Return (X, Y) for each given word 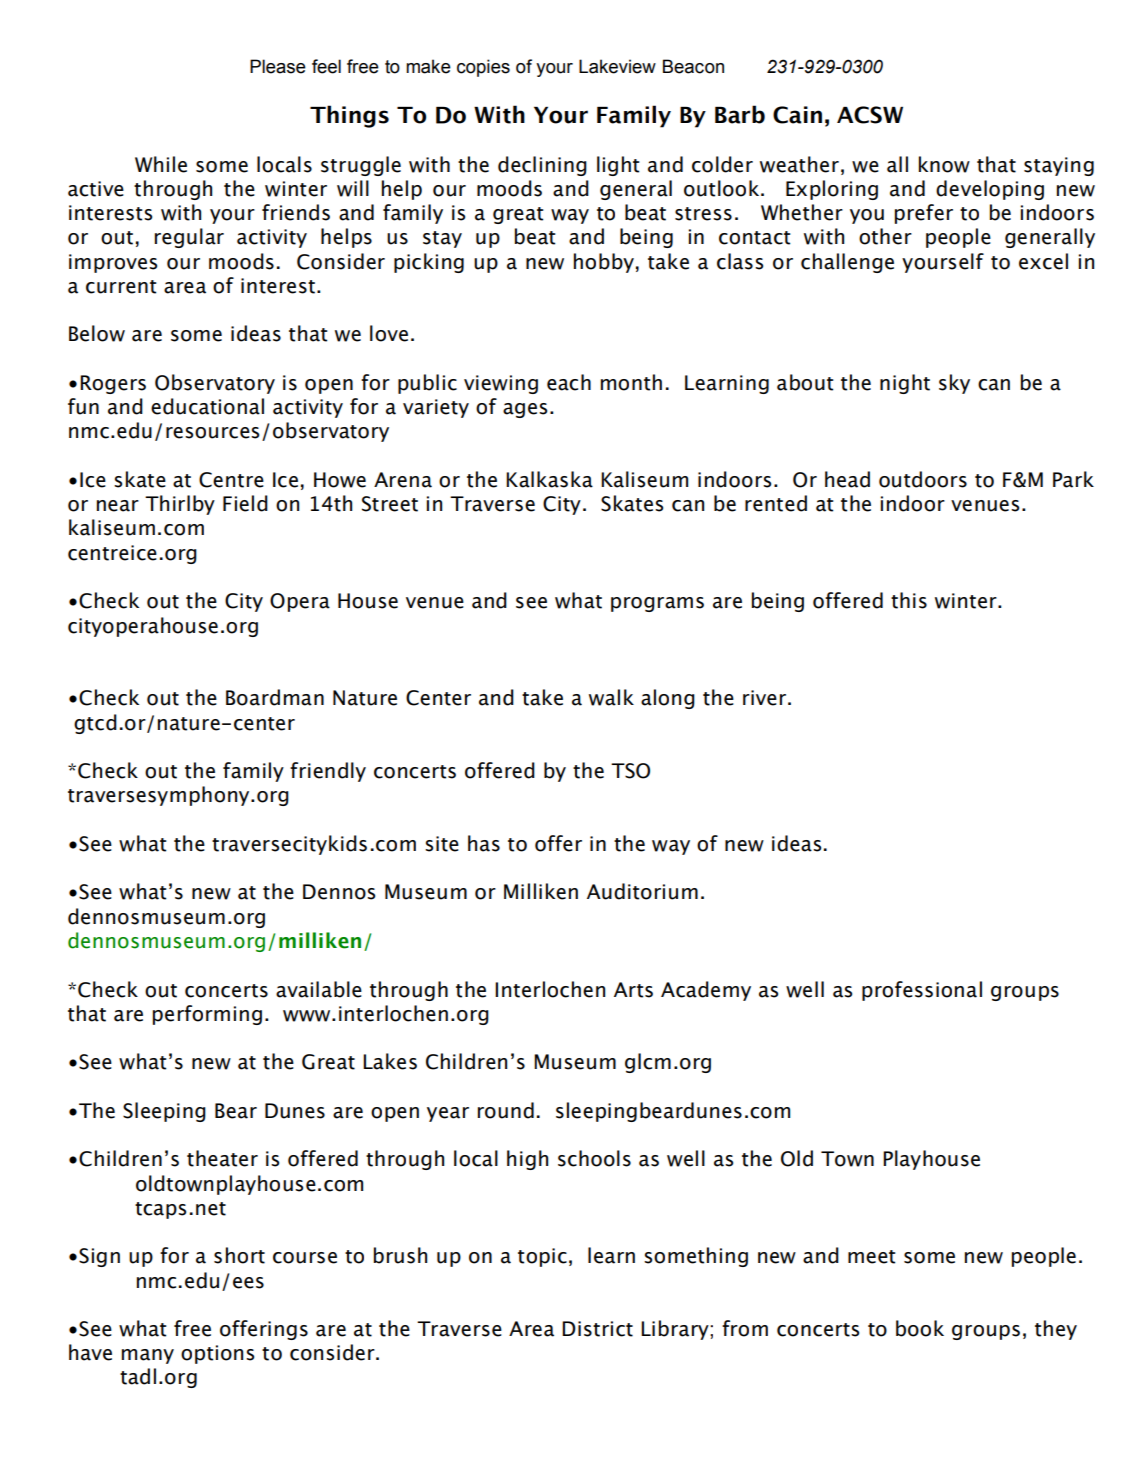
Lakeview (617, 66)
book (920, 1328)
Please (278, 66)
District (597, 1329)
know (944, 164)
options (217, 1354)
